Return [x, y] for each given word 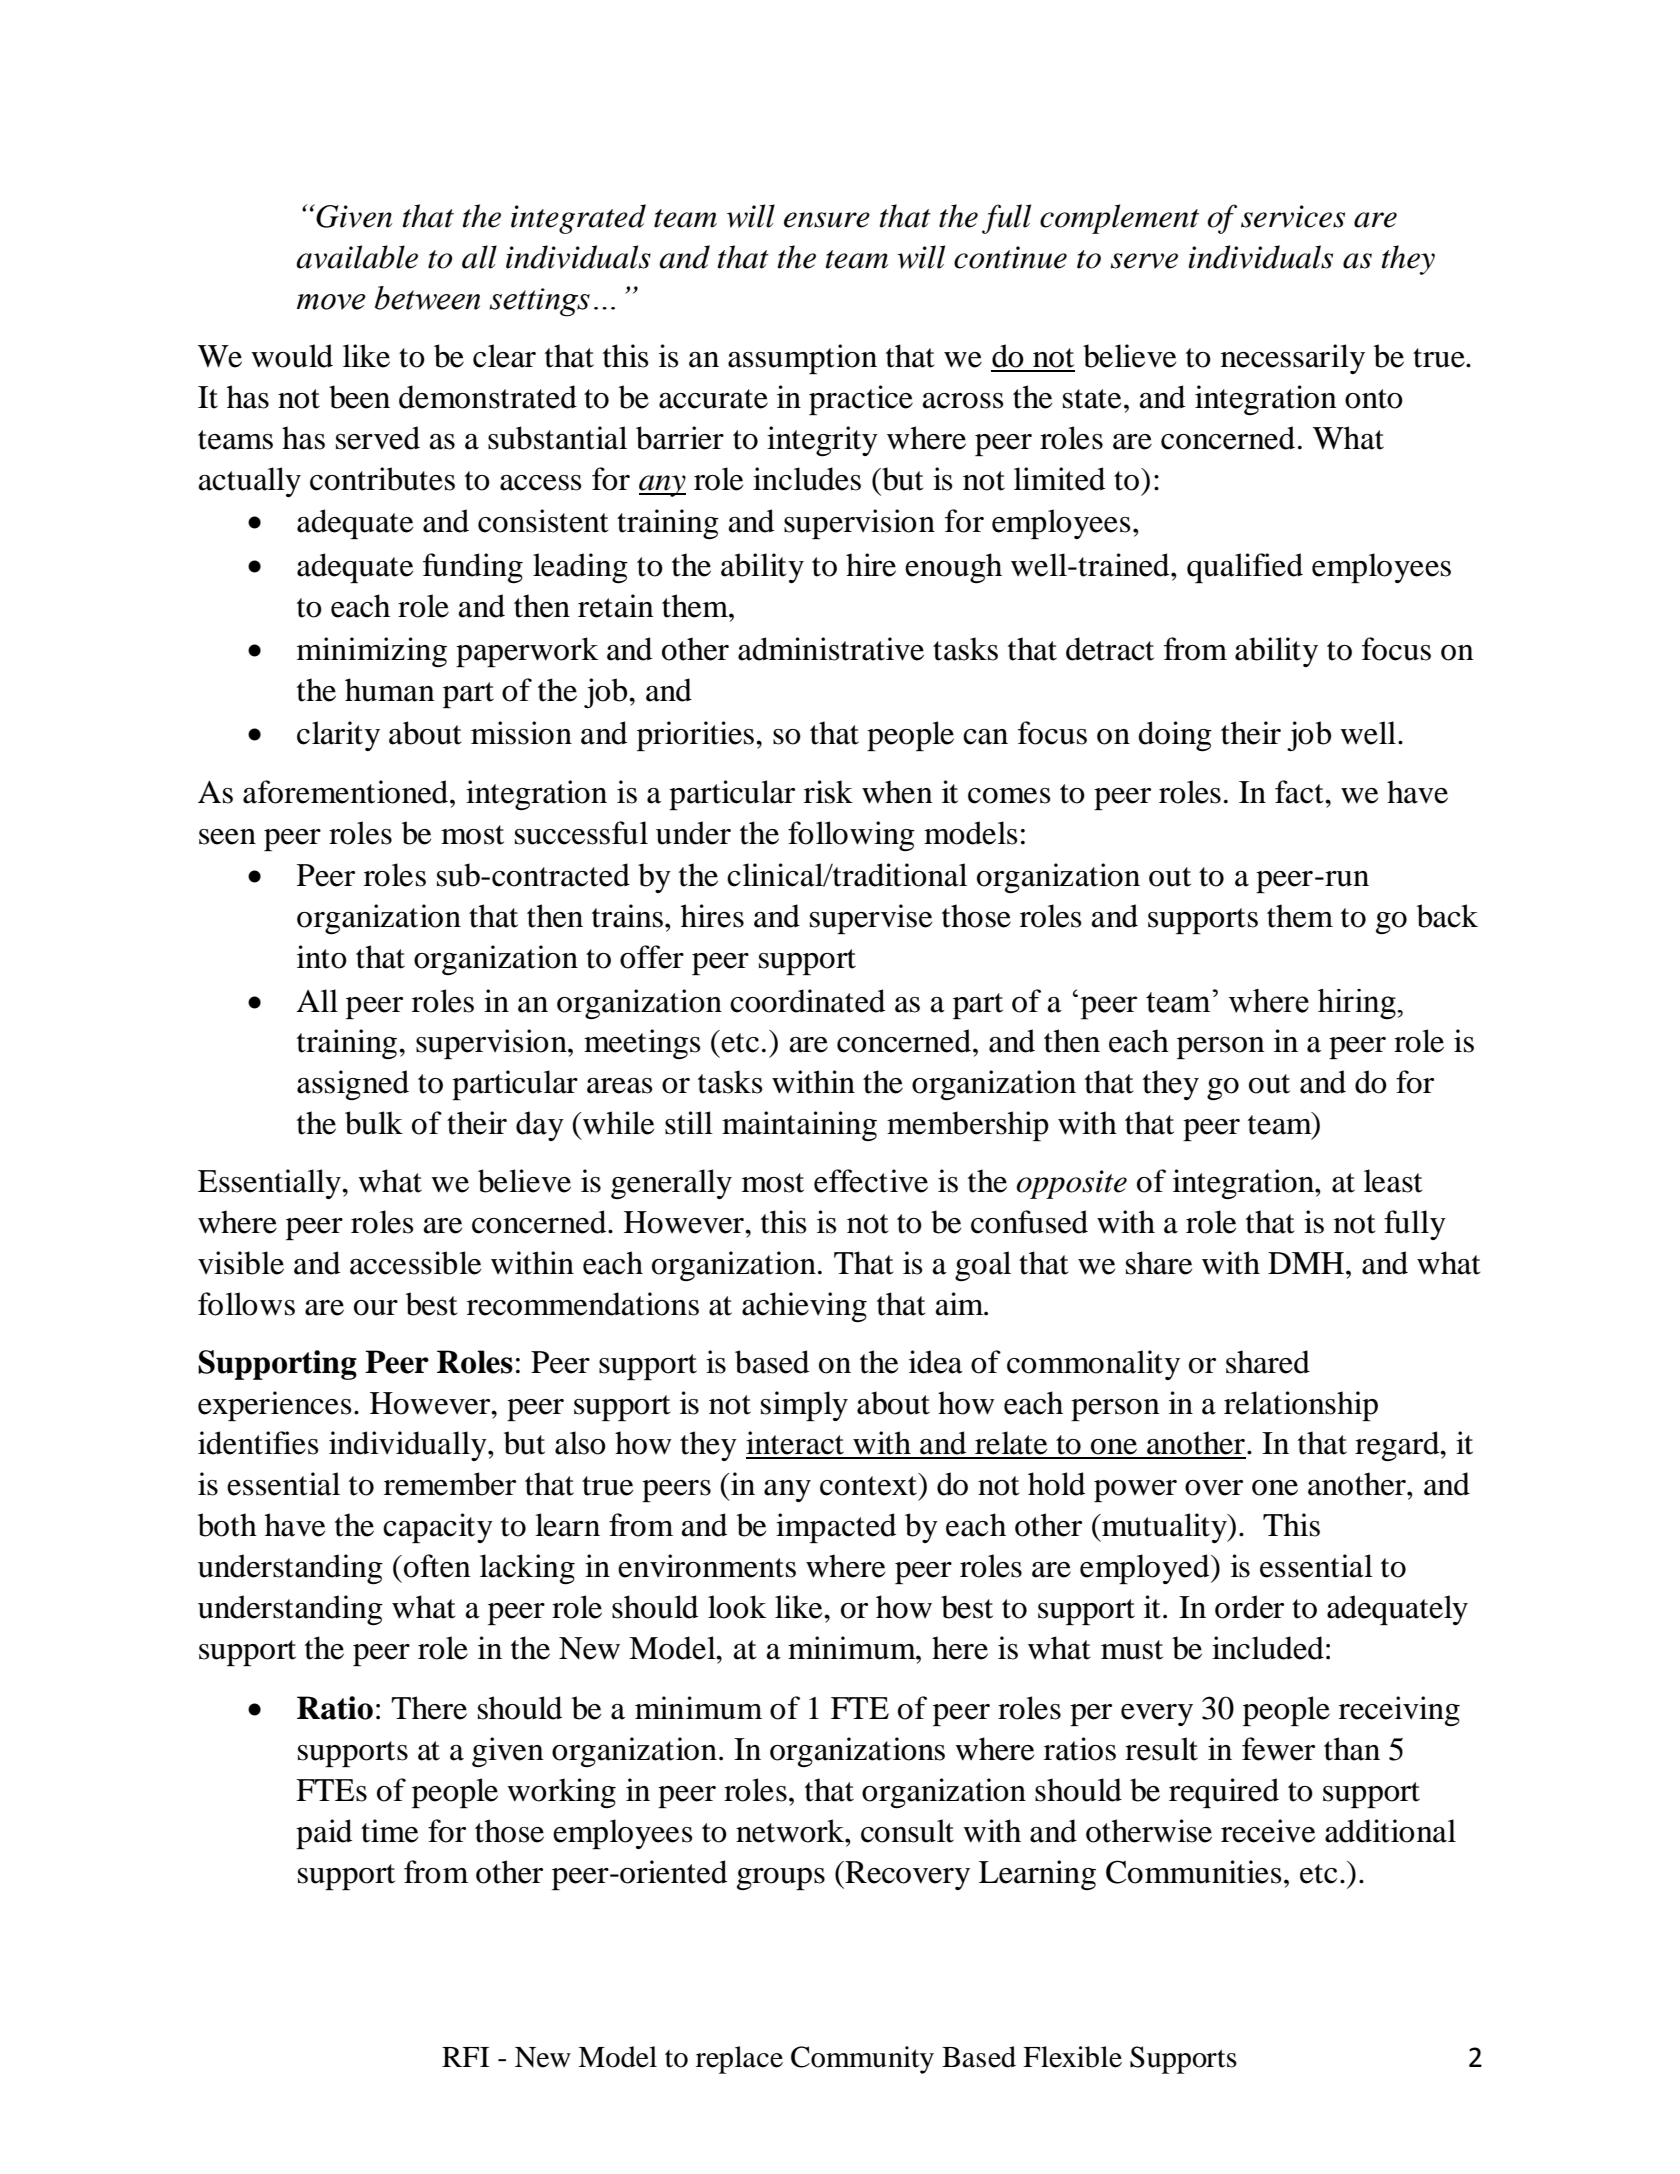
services [1293, 216]
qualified [1245, 568]
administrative [831, 649]
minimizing [372, 652]
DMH [1306, 1263]
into [322, 957]
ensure [827, 220]
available [357, 257]
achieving [804, 1307]
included [1268, 1648]
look [737, 1607]
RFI [465, 2057]
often [437, 1566]
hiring [1358, 1004]
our [376, 1308]
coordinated [807, 1001]
